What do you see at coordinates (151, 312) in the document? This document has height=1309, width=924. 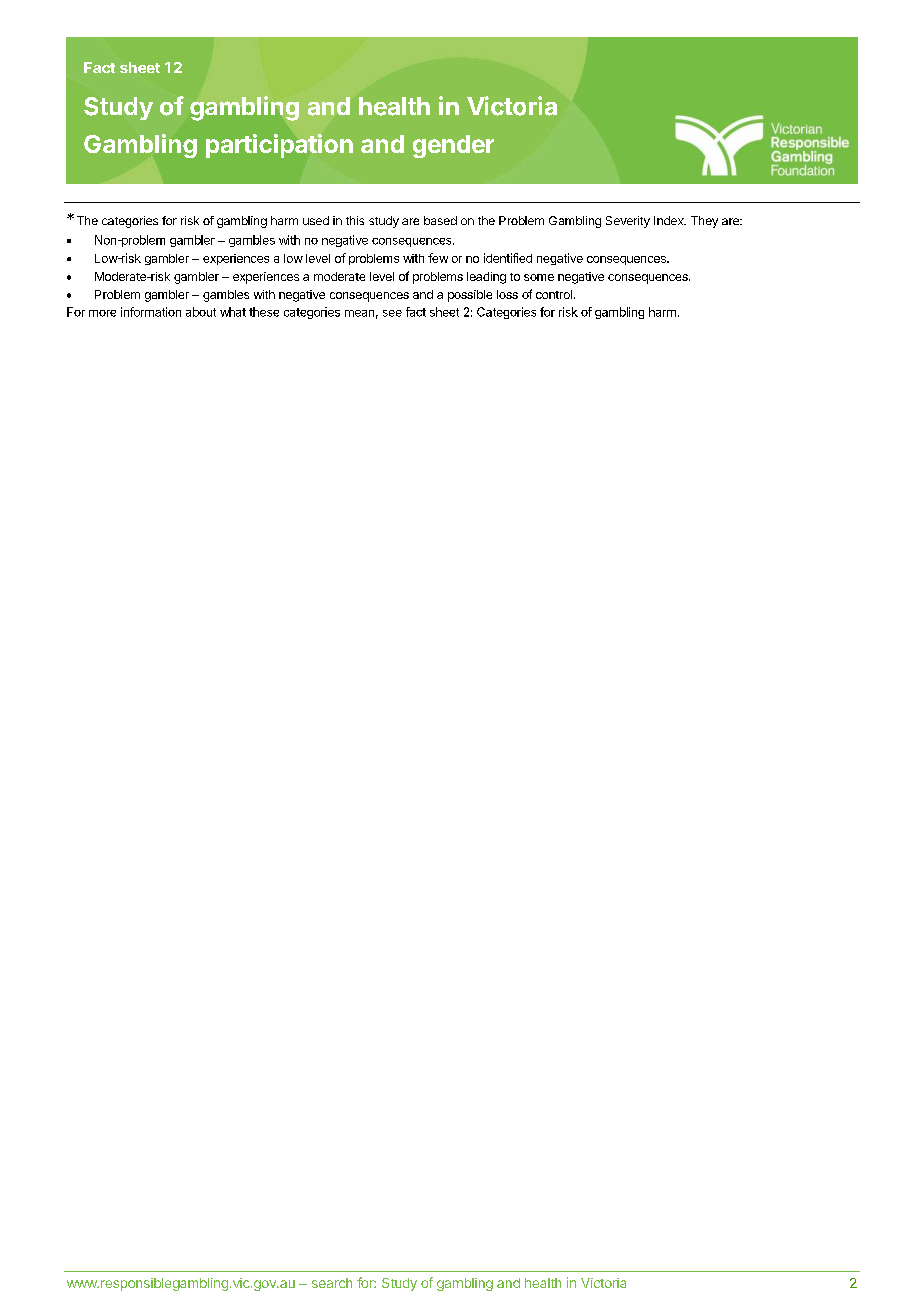 I see `information` at bounding box center [151, 312].
